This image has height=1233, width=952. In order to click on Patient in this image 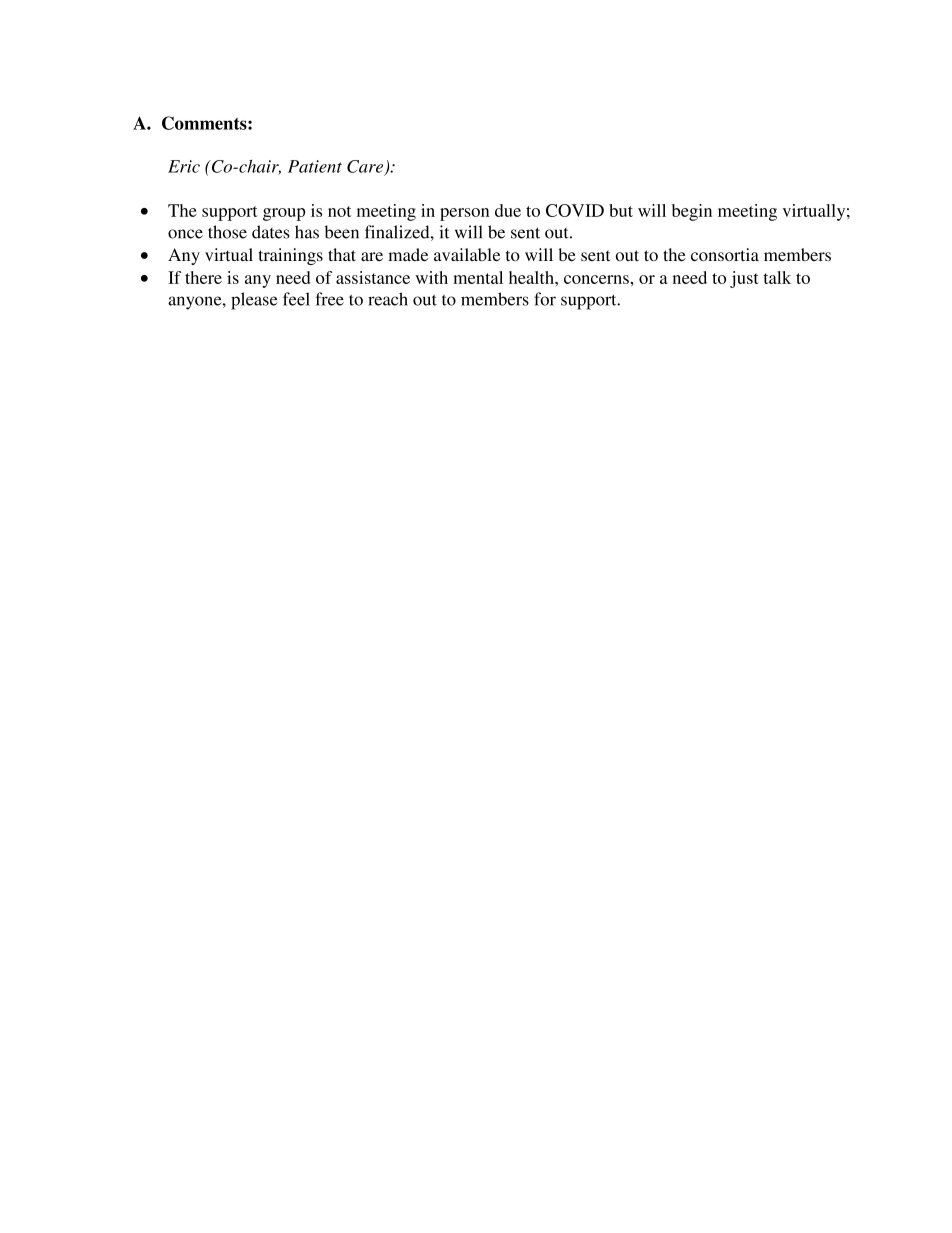, I will do `click(315, 166)`.
